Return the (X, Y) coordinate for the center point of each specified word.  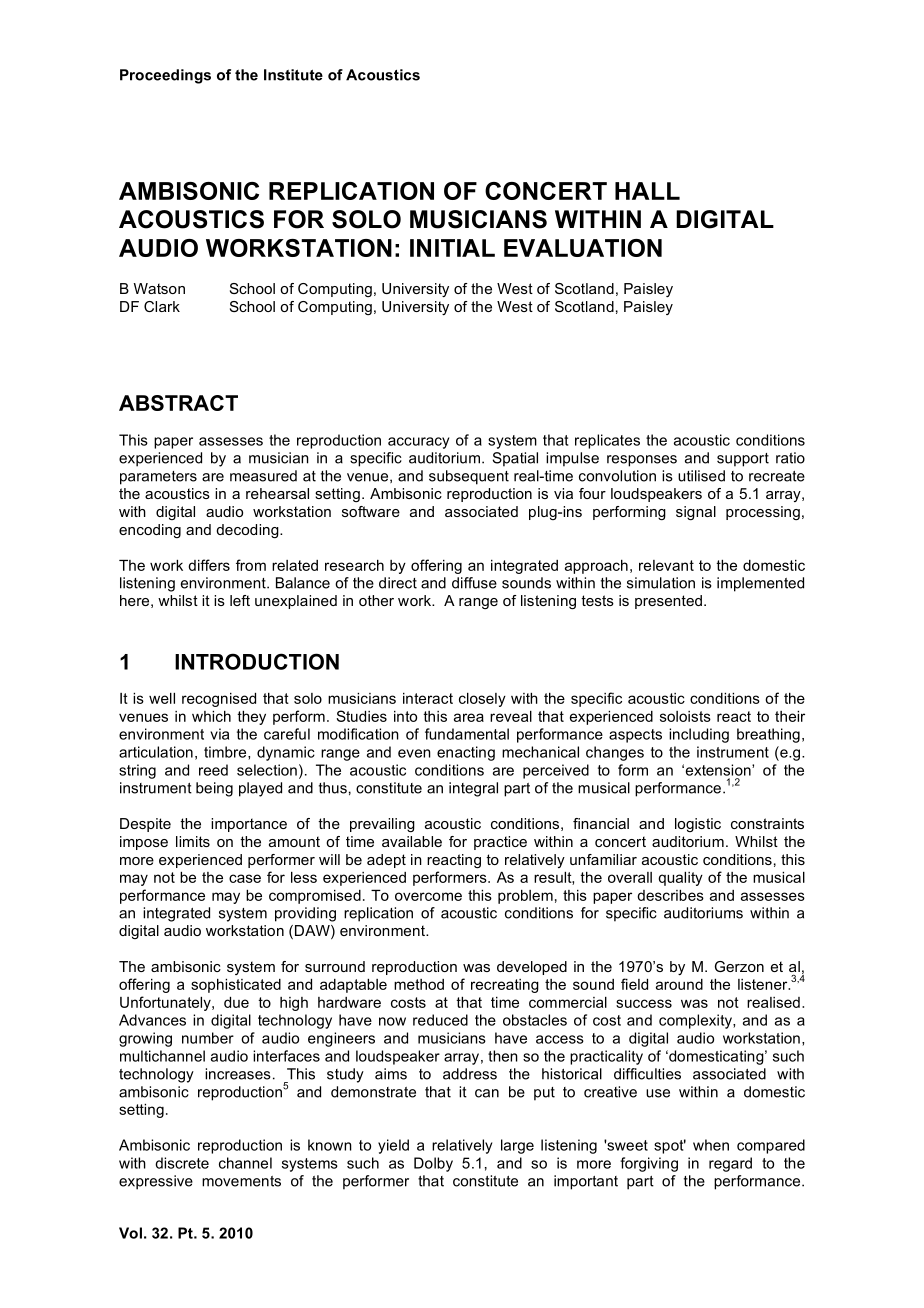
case (245, 878)
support (743, 460)
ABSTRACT (178, 403)
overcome (428, 896)
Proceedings (165, 76)
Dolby (433, 1164)
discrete (182, 1163)
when (711, 1145)
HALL (647, 191)
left (240, 600)
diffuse (474, 583)
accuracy (418, 443)
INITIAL (452, 248)
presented (668, 602)
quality (680, 879)
